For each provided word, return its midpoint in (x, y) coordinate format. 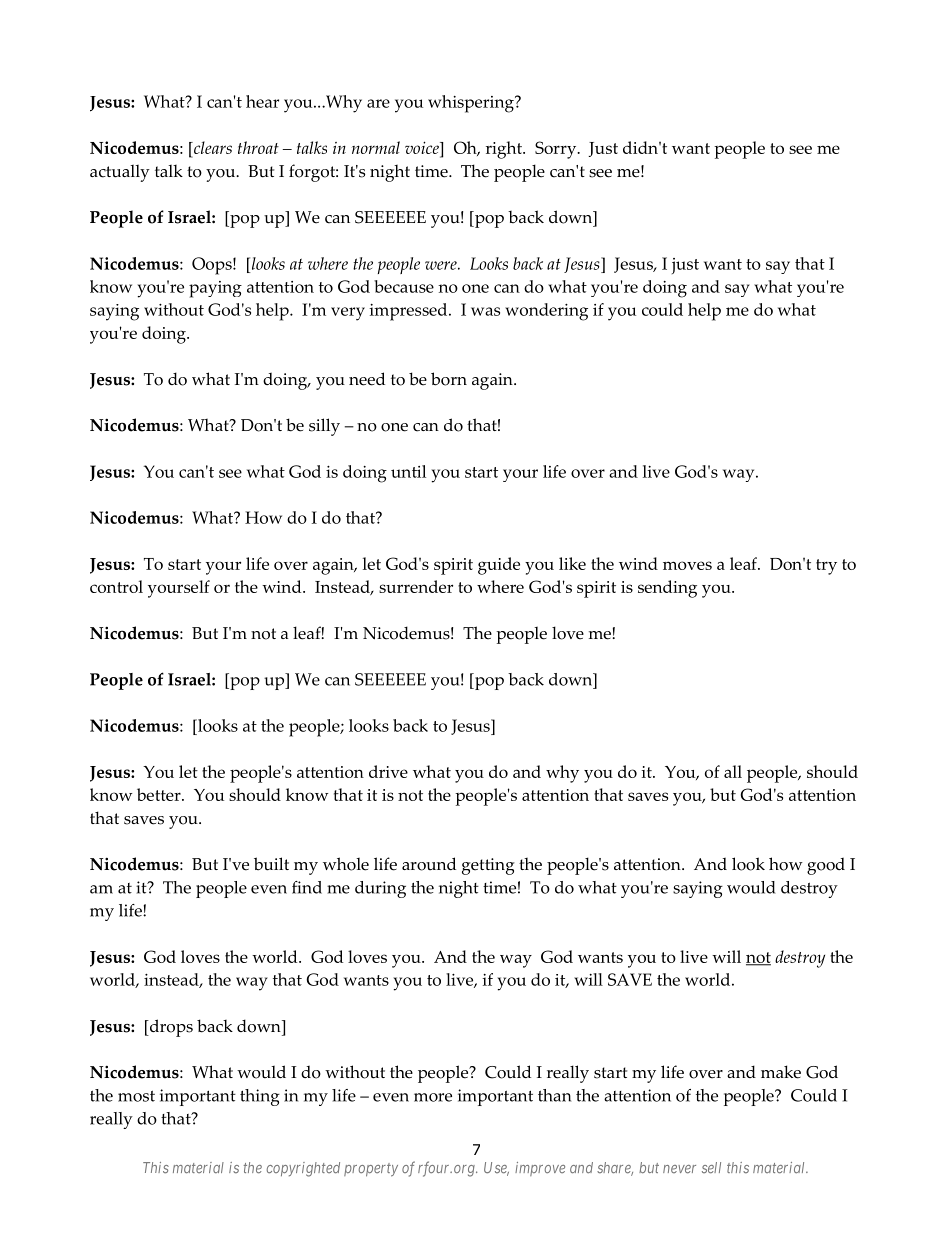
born (449, 379)
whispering (472, 104)
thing (260, 1097)
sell (711, 1168)
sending (667, 589)
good (826, 866)
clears (212, 147)
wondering (546, 312)
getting (488, 866)
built (271, 864)
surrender (416, 586)
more (433, 1097)
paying (215, 289)
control (116, 586)
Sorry (557, 150)
